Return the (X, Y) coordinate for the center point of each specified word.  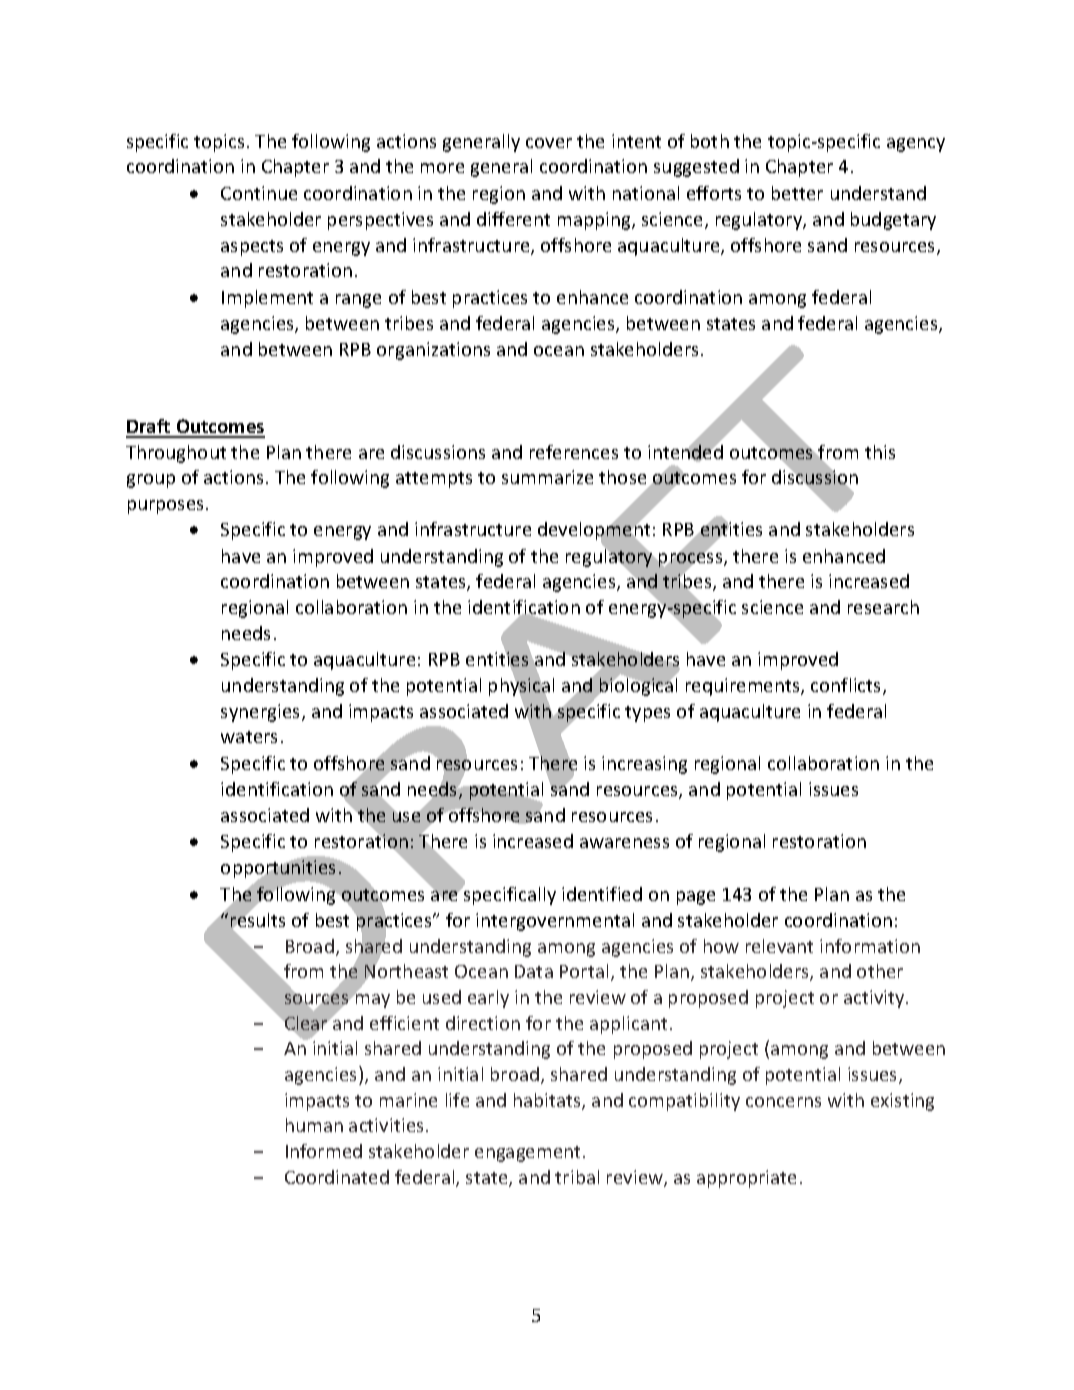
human (314, 1125)
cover (549, 143)
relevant (779, 946)
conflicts (847, 686)
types (647, 714)
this (880, 452)
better (797, 193)
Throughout (176, 454)
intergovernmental (555, 922)
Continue (259, 193)
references (574, 452)
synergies (262, 713)
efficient (404, 1023)
